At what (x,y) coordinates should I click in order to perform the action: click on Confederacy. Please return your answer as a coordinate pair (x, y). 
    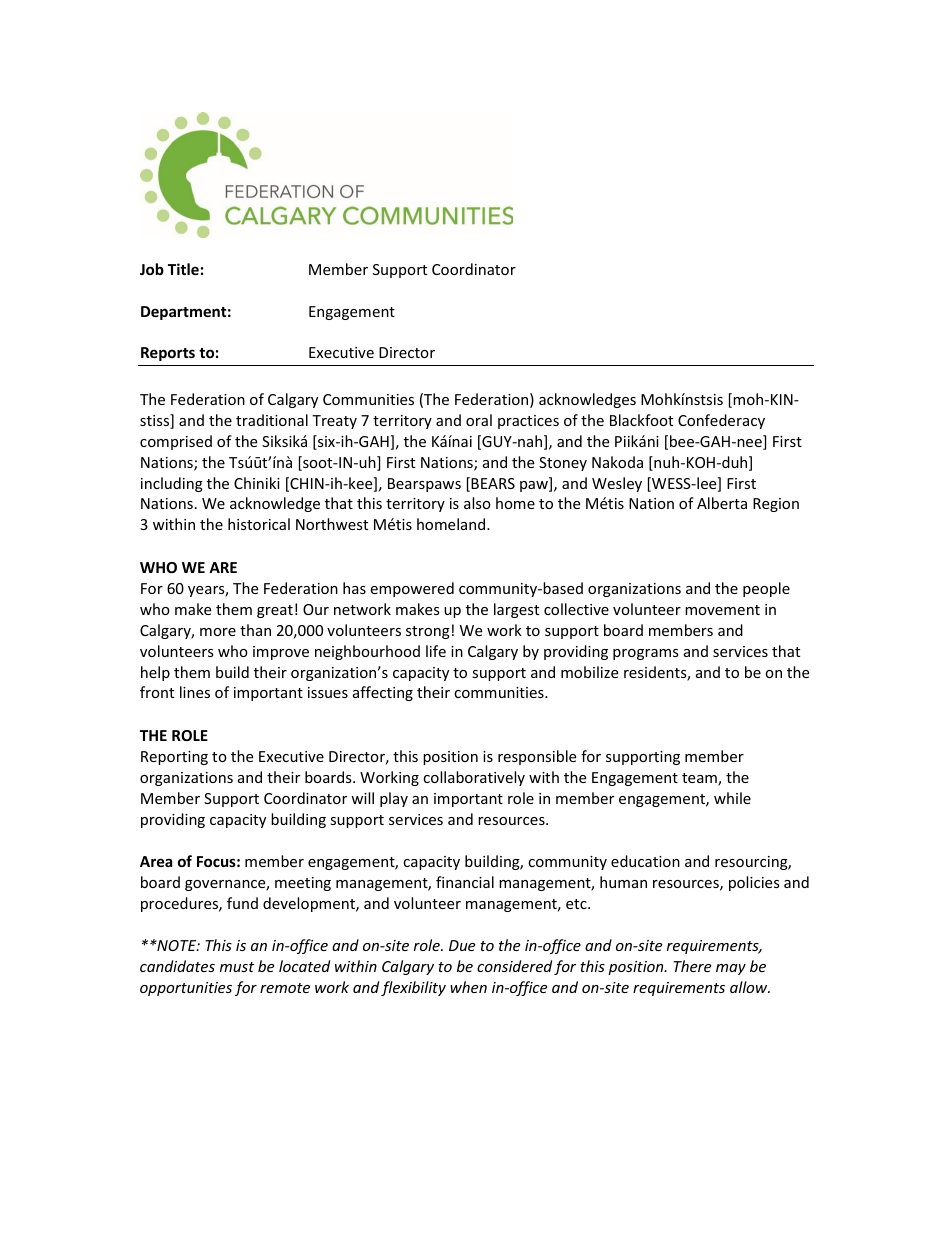
    Looking at the image, I should click on (721, 421).
